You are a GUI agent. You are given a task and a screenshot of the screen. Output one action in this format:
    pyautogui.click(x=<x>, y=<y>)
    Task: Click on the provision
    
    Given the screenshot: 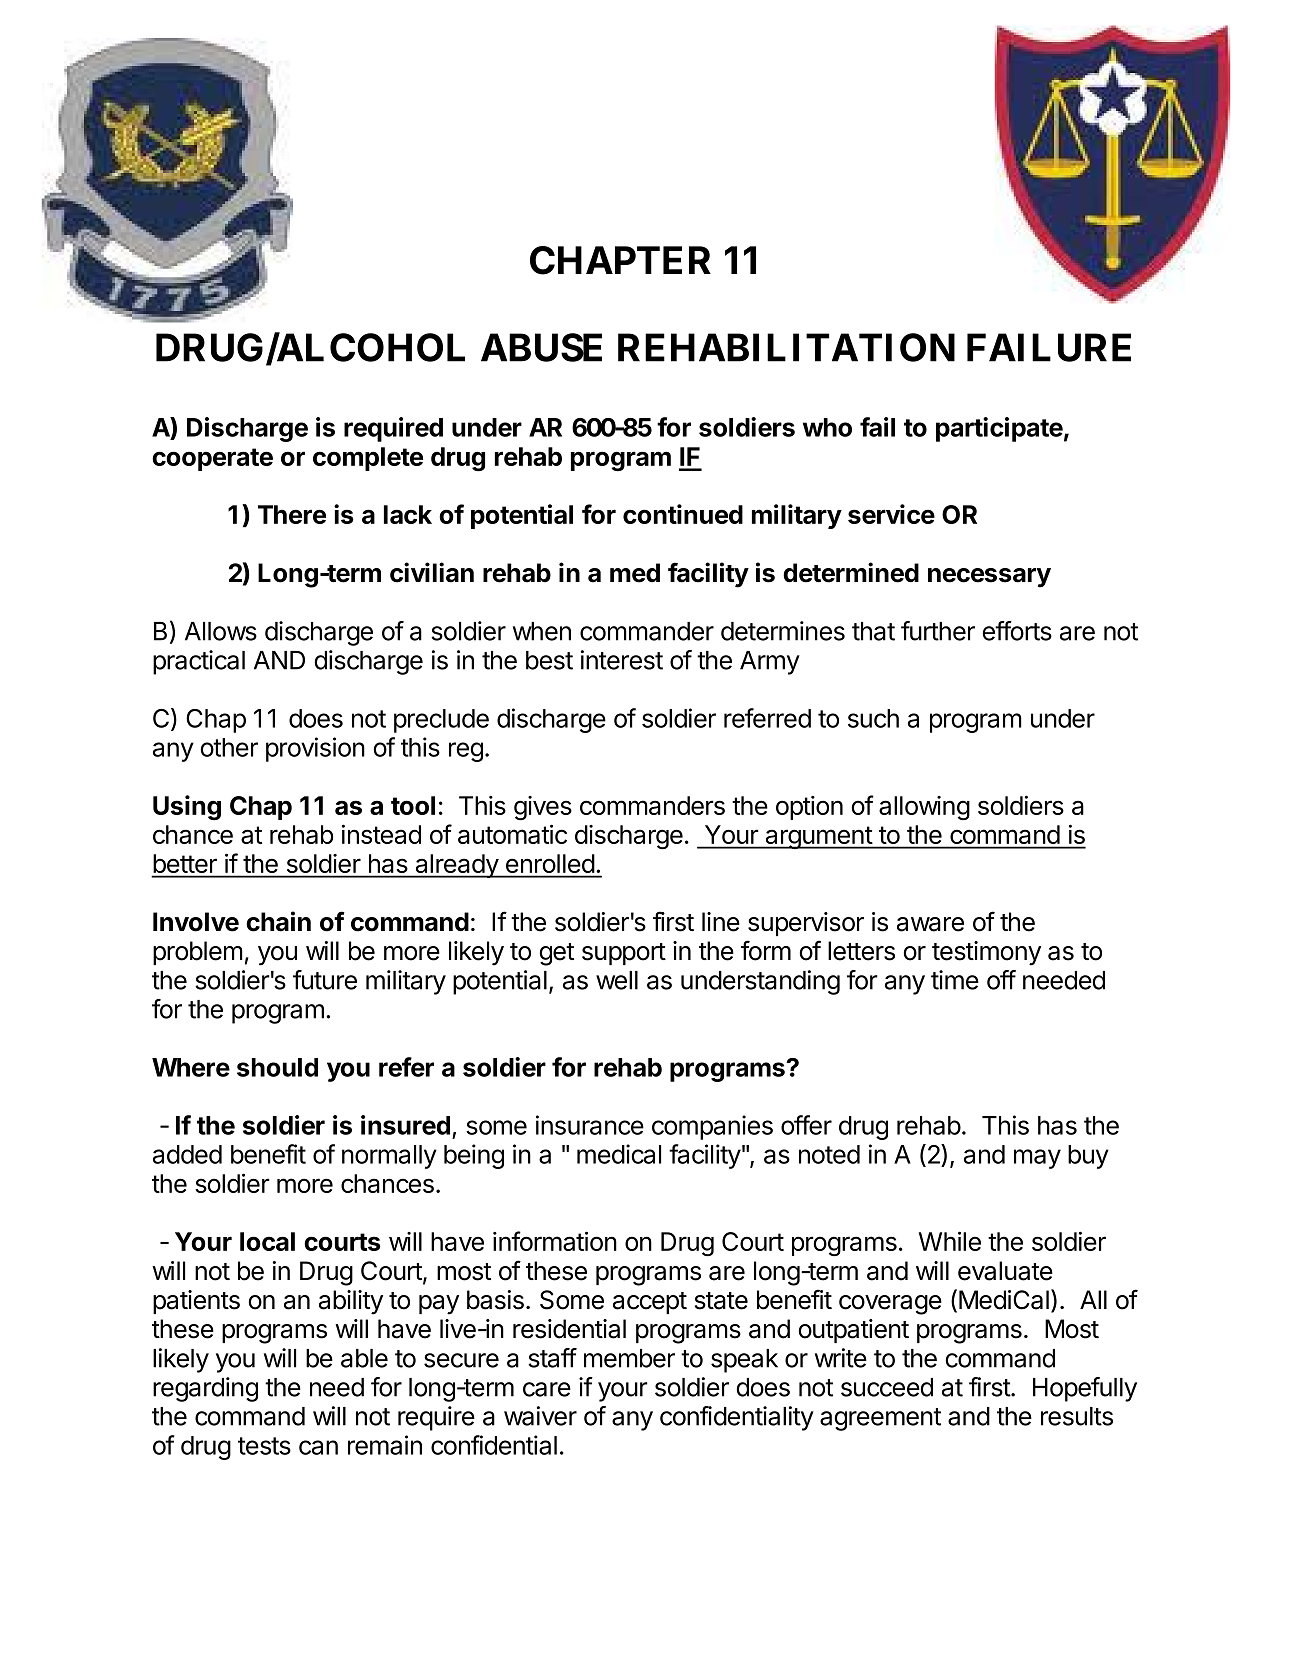 What is the action you would take?
    pyautogui.click(x=315, y=749)
